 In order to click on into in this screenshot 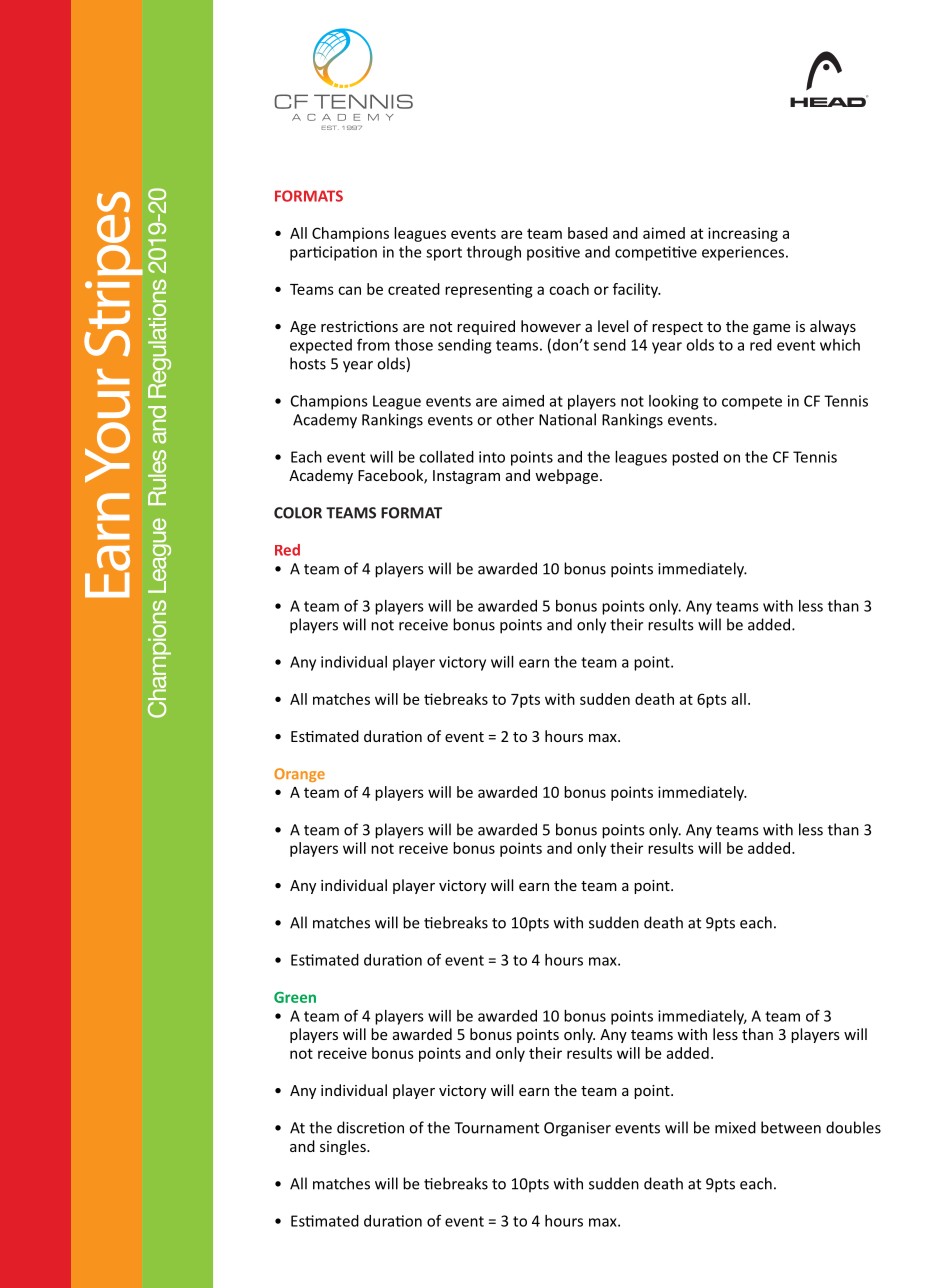, I will do `click(492, 457)`.
